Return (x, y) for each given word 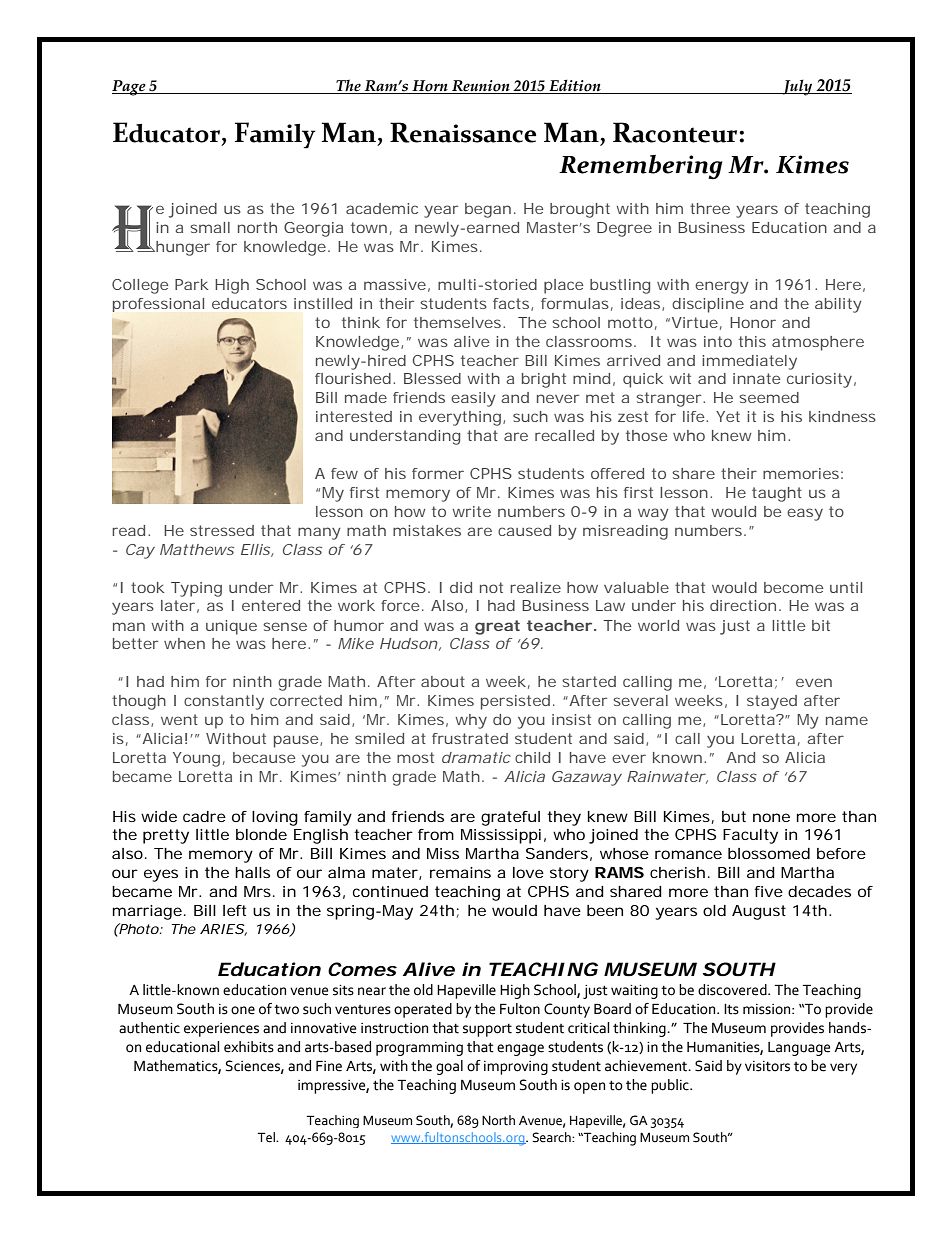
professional (158, 305)
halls (252, 872)
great (497, 627)
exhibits (249, 1047)
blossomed (769, 853)
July (798, 87)
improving (516, 1068)
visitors (767, 1066)
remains (460, 872)
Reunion (481, 87)
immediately (749, 362)
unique (231, 627)
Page (130, 88)
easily (473, 399)
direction (743, 605)
